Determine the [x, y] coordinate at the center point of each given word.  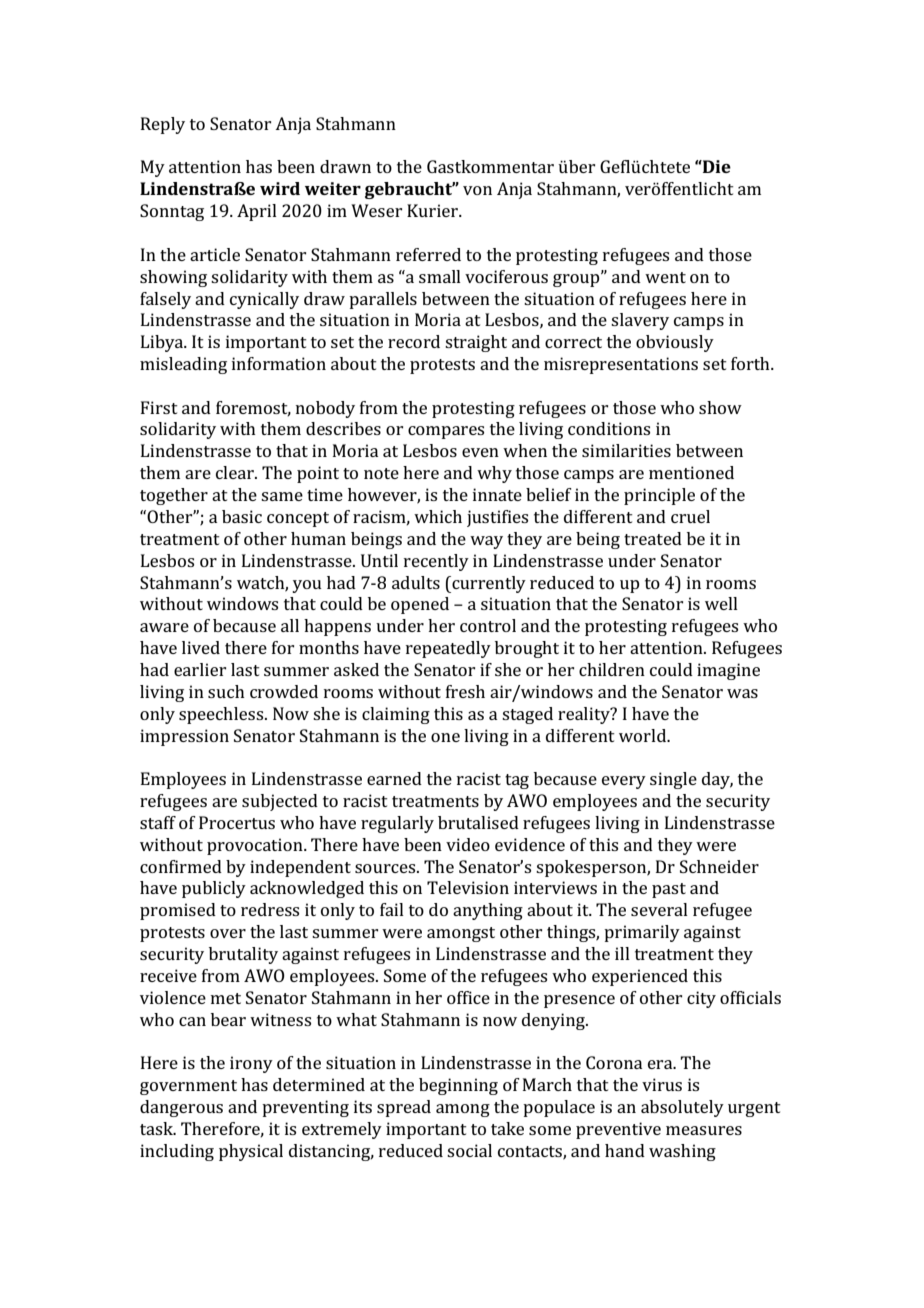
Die [716, 166]
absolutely [682, 1108]
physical [251, 1152]
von [477, 190]
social [469, 1150]
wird [280, 188]
